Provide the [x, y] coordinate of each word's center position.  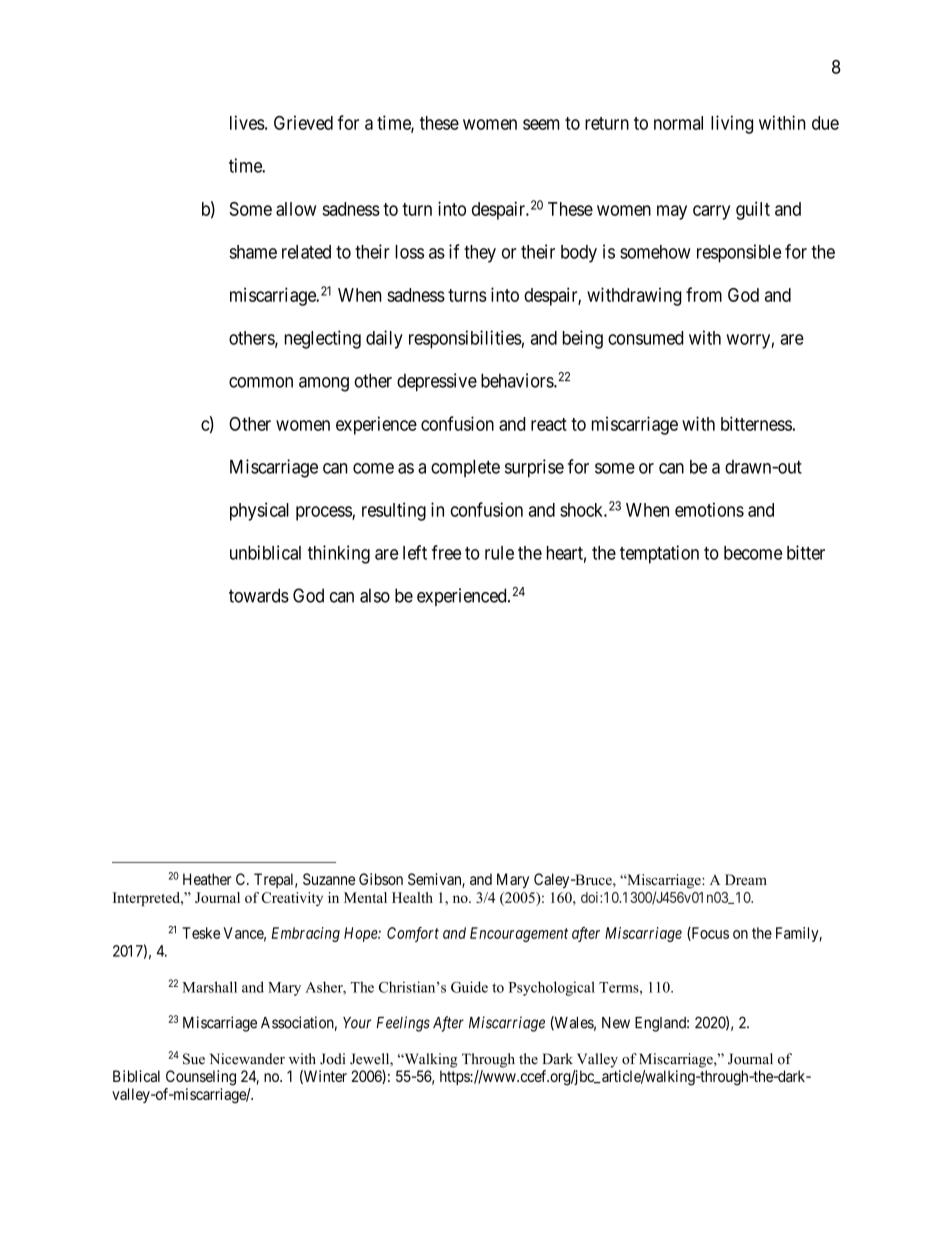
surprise [534, 468]
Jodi [332, 1059]
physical [259, 511]
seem [541, 124]
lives [247, 122]
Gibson [381, 879]
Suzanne [329, 879]
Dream [746, 879]
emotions [709, 509]
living [732, 124]
